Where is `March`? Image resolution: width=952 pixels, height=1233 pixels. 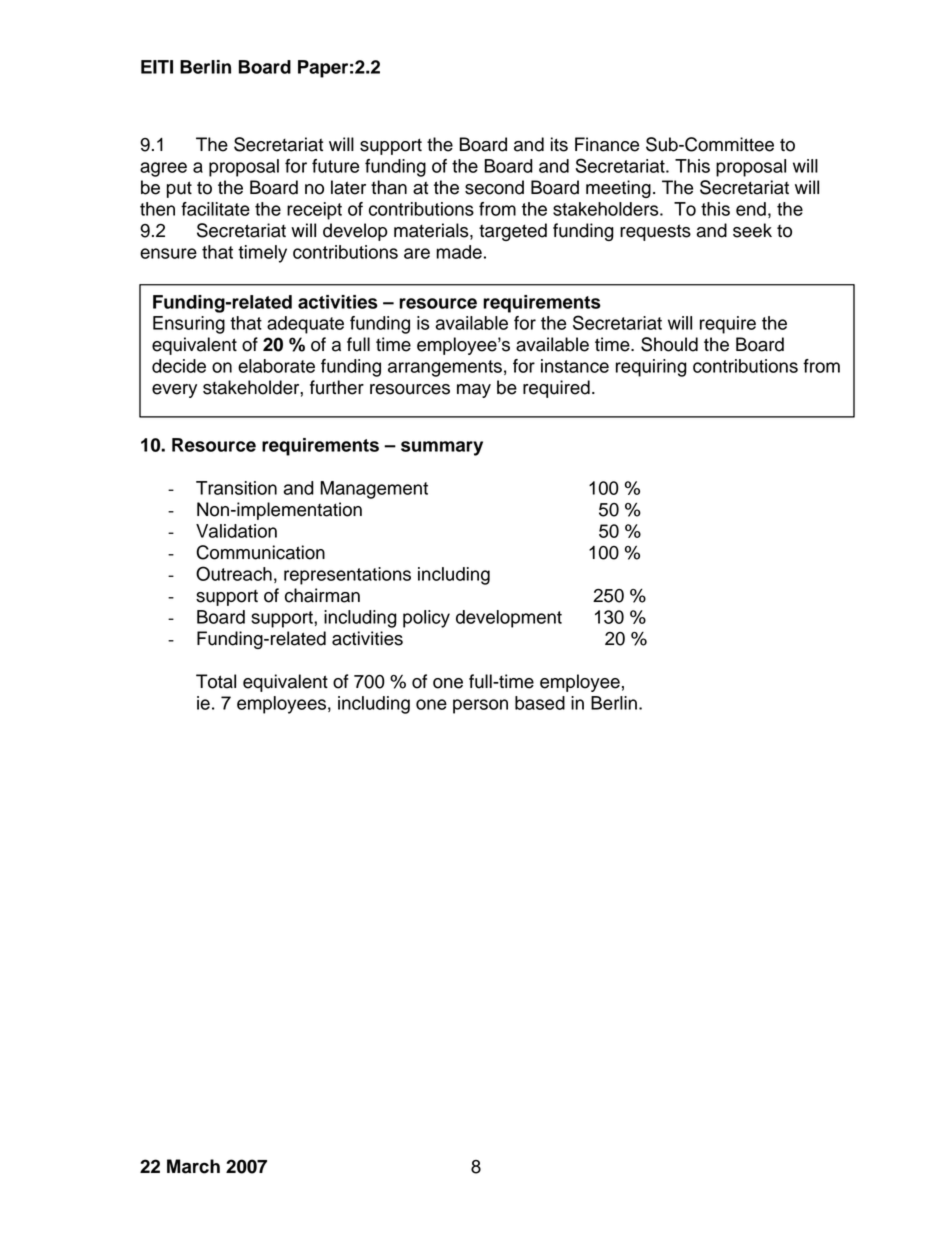
March is located at coordinates (193, 1166).
